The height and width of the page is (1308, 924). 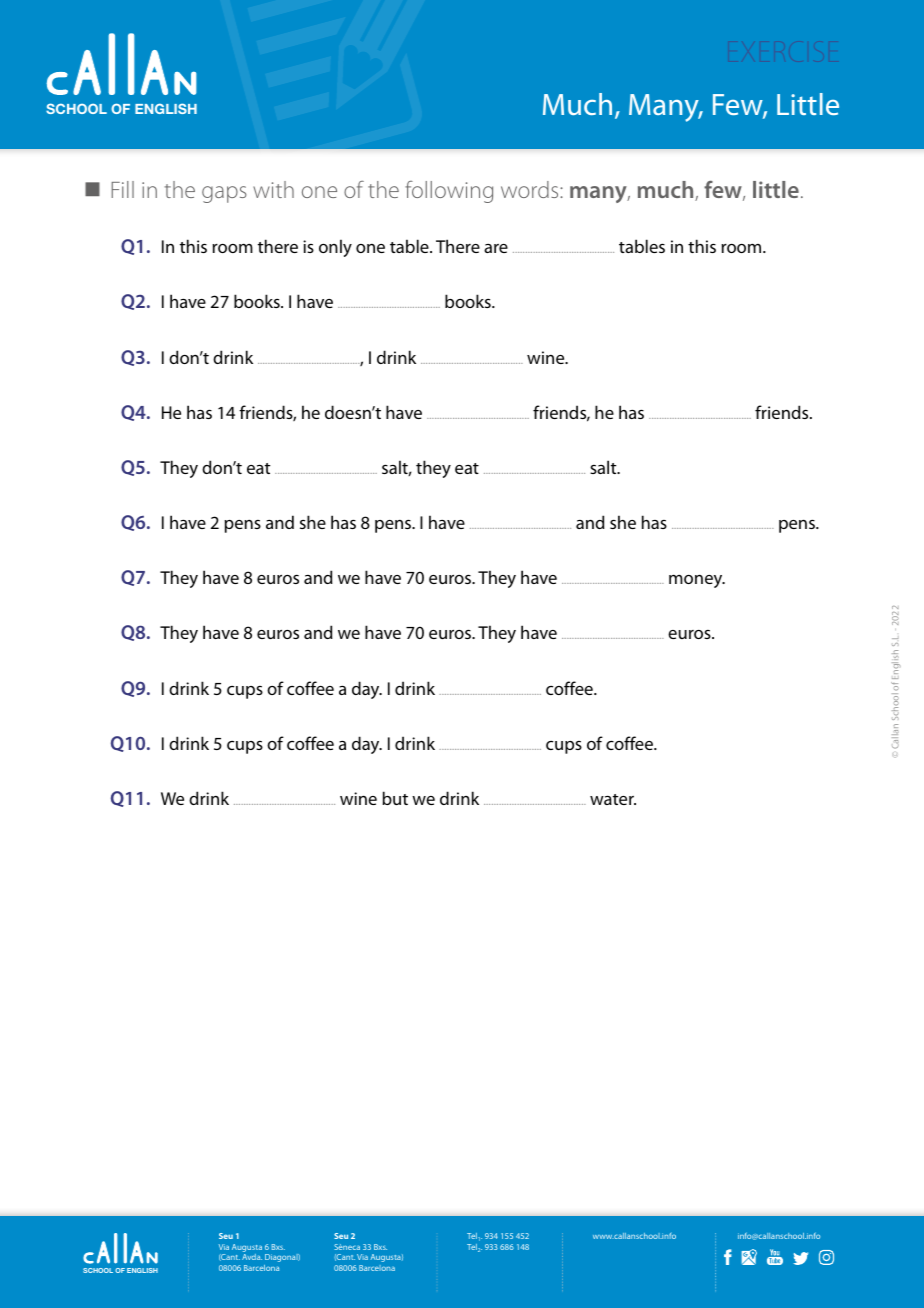 I want to click on money, so click(x=697, y=581).
